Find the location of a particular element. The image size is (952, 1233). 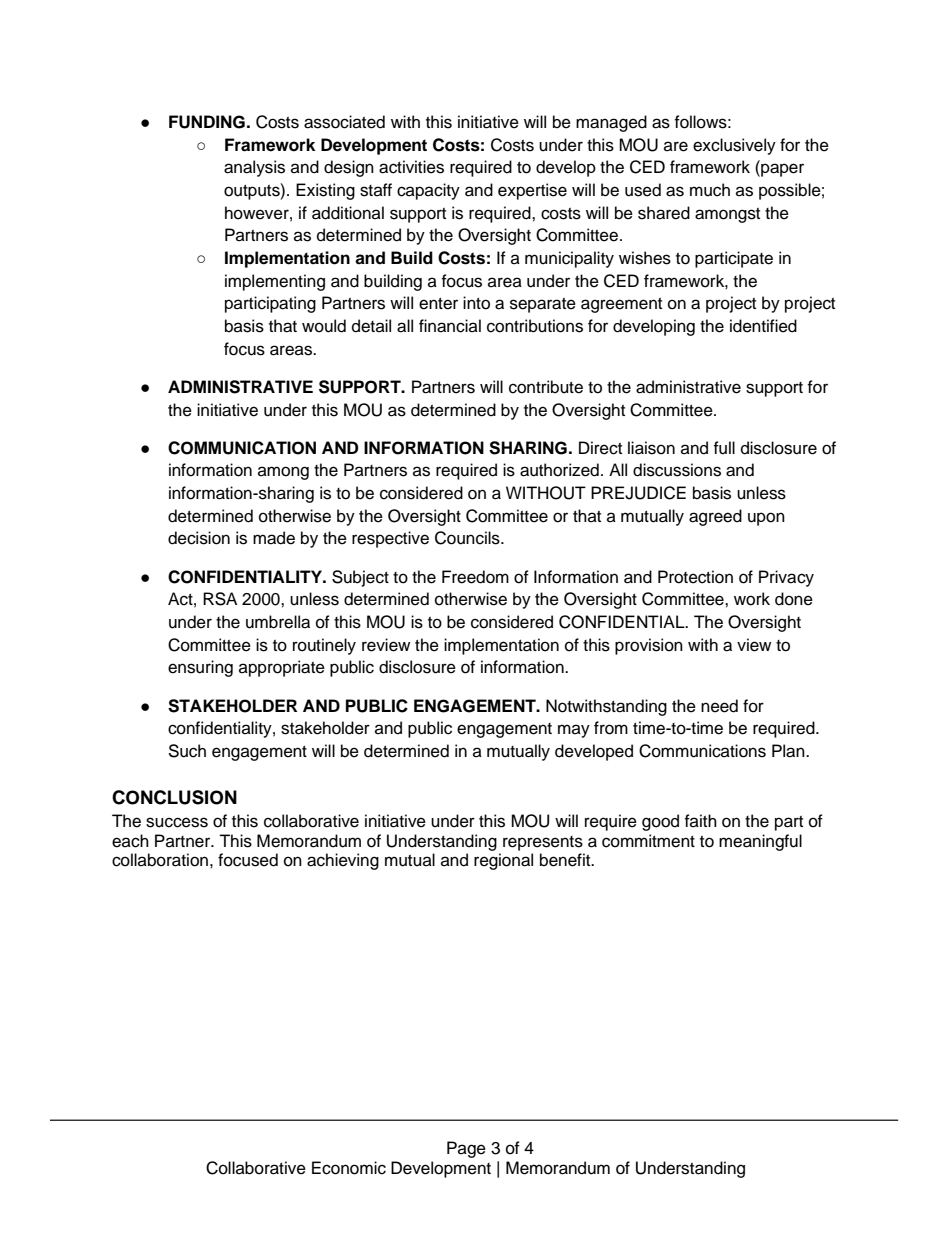

contribute is located at coordinates (546, 387).
